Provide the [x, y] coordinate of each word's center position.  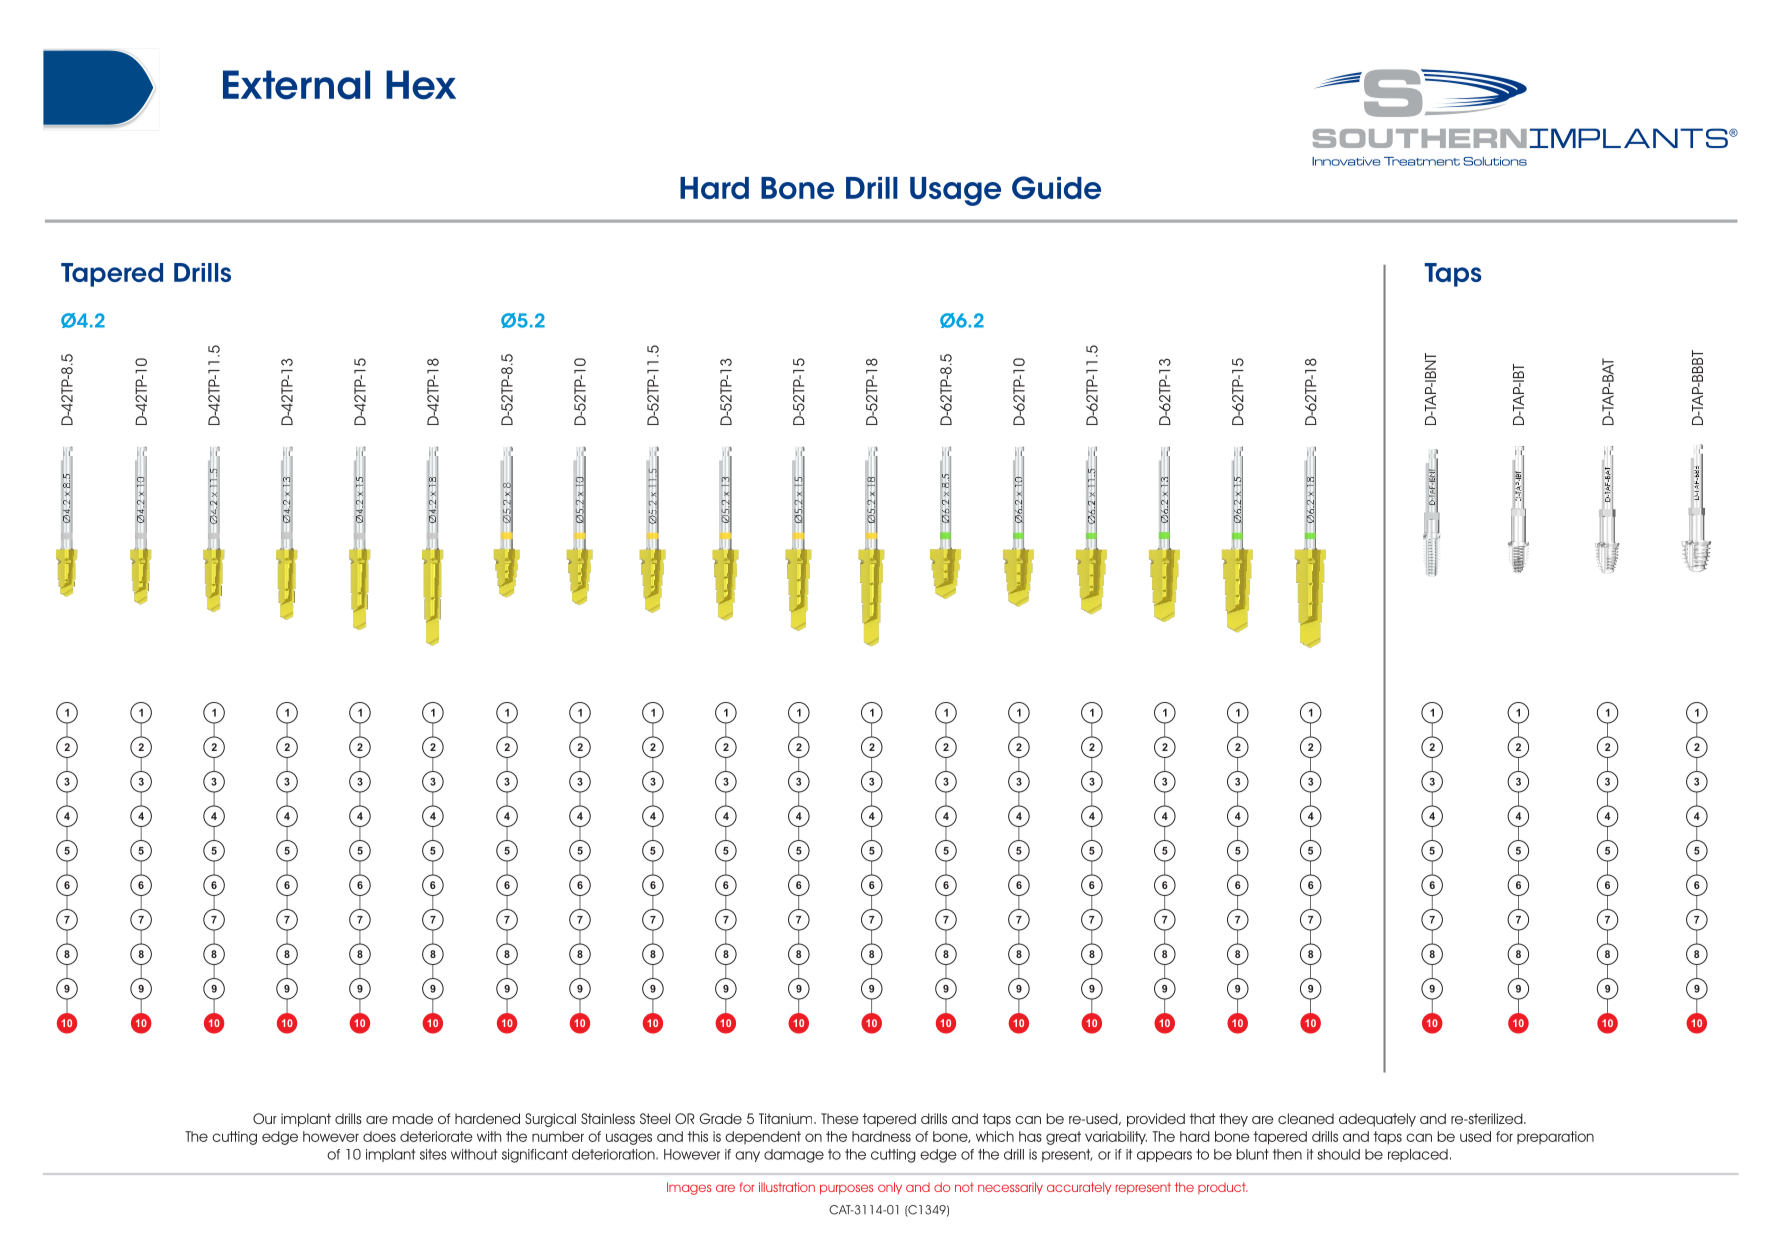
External [296, 85]
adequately [1377, 1120]
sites [433, 1154]
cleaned [1306, 1118]
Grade [720, 1118]
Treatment [1422, 161]
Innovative [1346, 161]
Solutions [1495, 161]
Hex [421, 85]
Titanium [787, 1118]
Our [265, 1118]
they [1233, 1120]
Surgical [550, 1120]
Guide [1056, 187]
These [840, 1118]
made [413, 1118]
